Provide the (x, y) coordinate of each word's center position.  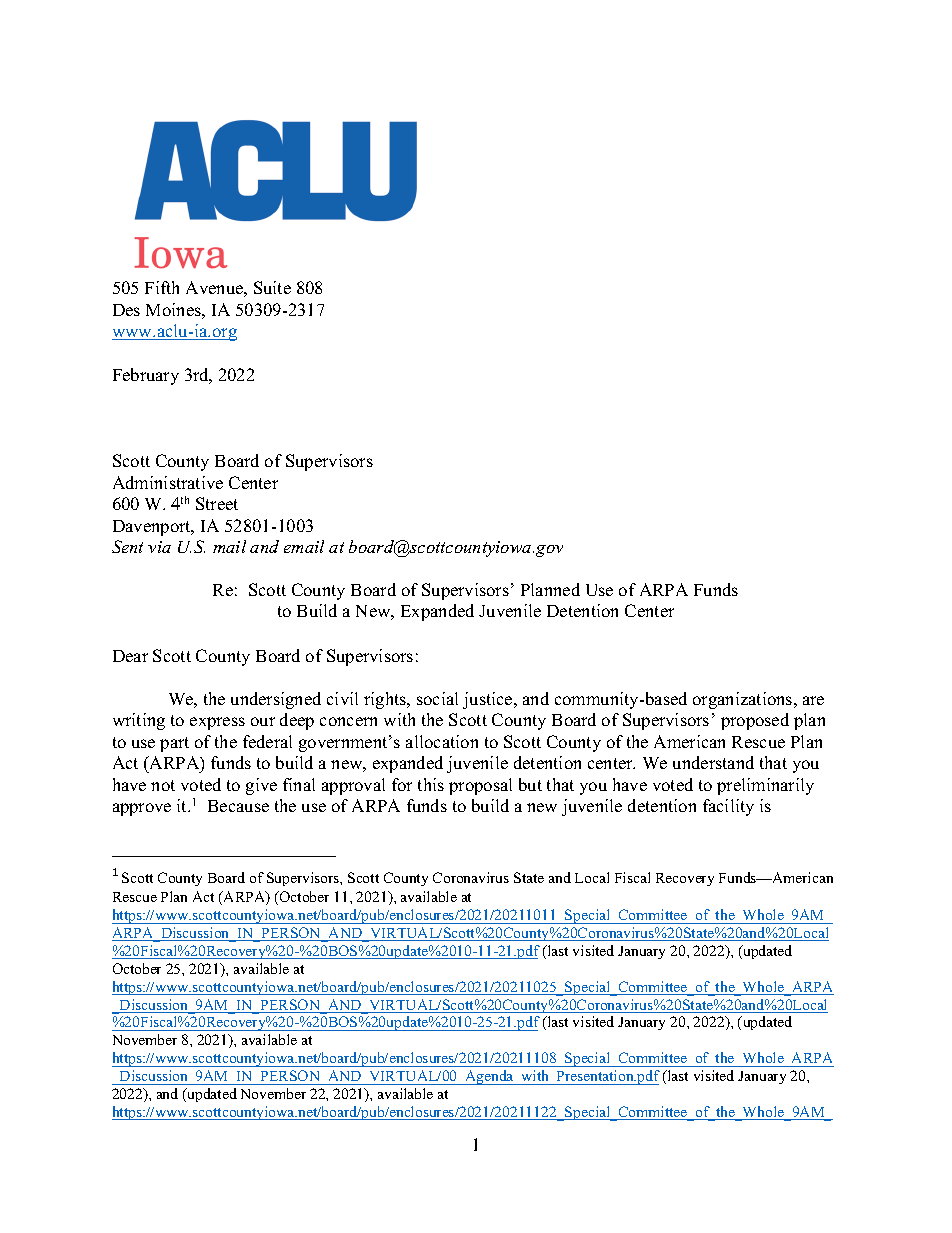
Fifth (162, 287)
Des (126, 310)
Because (238, 806)
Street (217, 503)
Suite (272, 287)
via (159, 547)
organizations (744, 700)
